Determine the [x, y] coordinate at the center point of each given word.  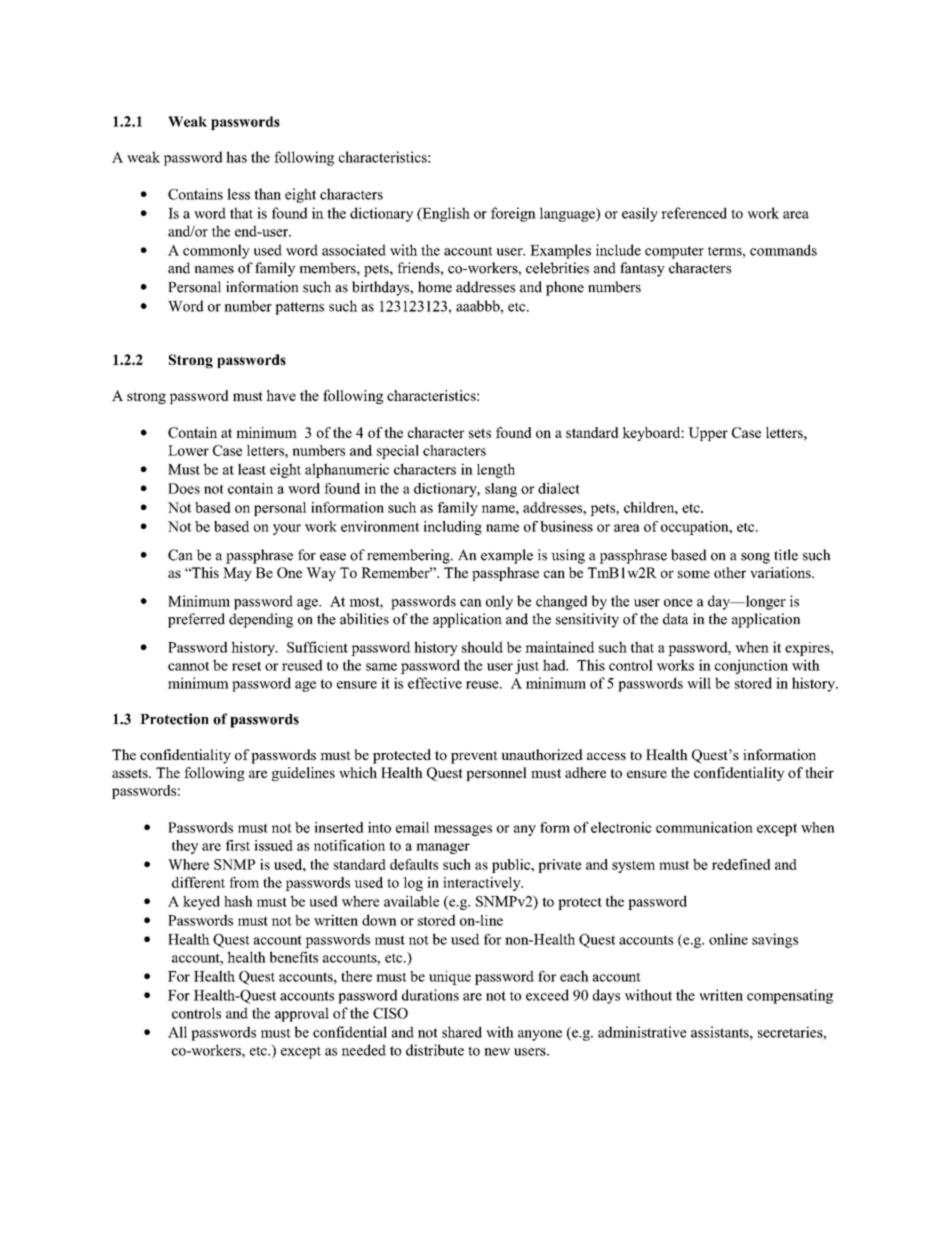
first [237, 845]
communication [704, 827]
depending [261, 620]
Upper [708, 434]
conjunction [751, 666]
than [267, 194]
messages [463, 830]
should [482, 647]
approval [302, 1014]
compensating [790, 996]
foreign [513, 214]
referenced [694, 213]
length [496, 470]
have [281, 395]
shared [462, 1032]
